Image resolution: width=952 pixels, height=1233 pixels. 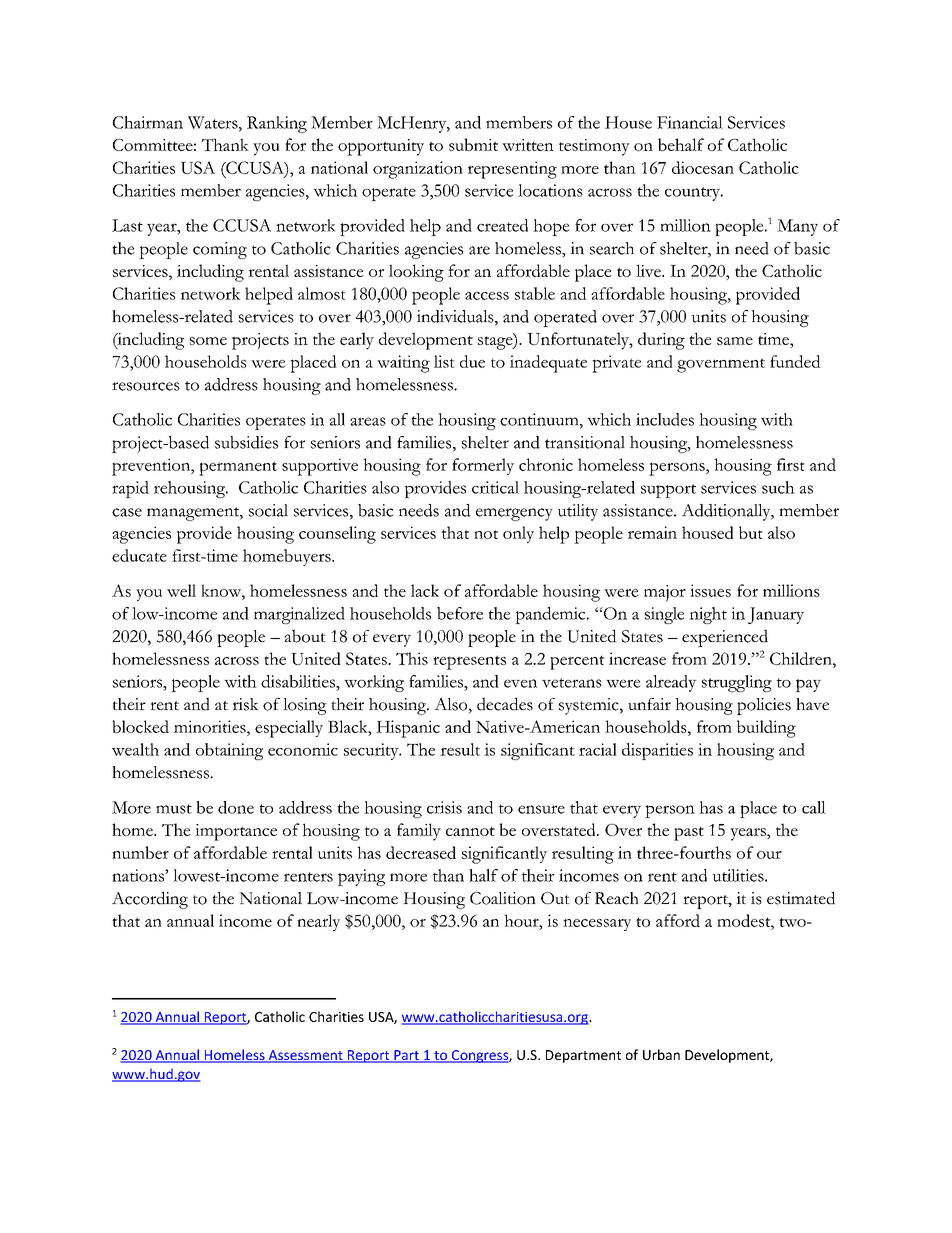 I want to click on Coalition, so click(x=503, y=898).
